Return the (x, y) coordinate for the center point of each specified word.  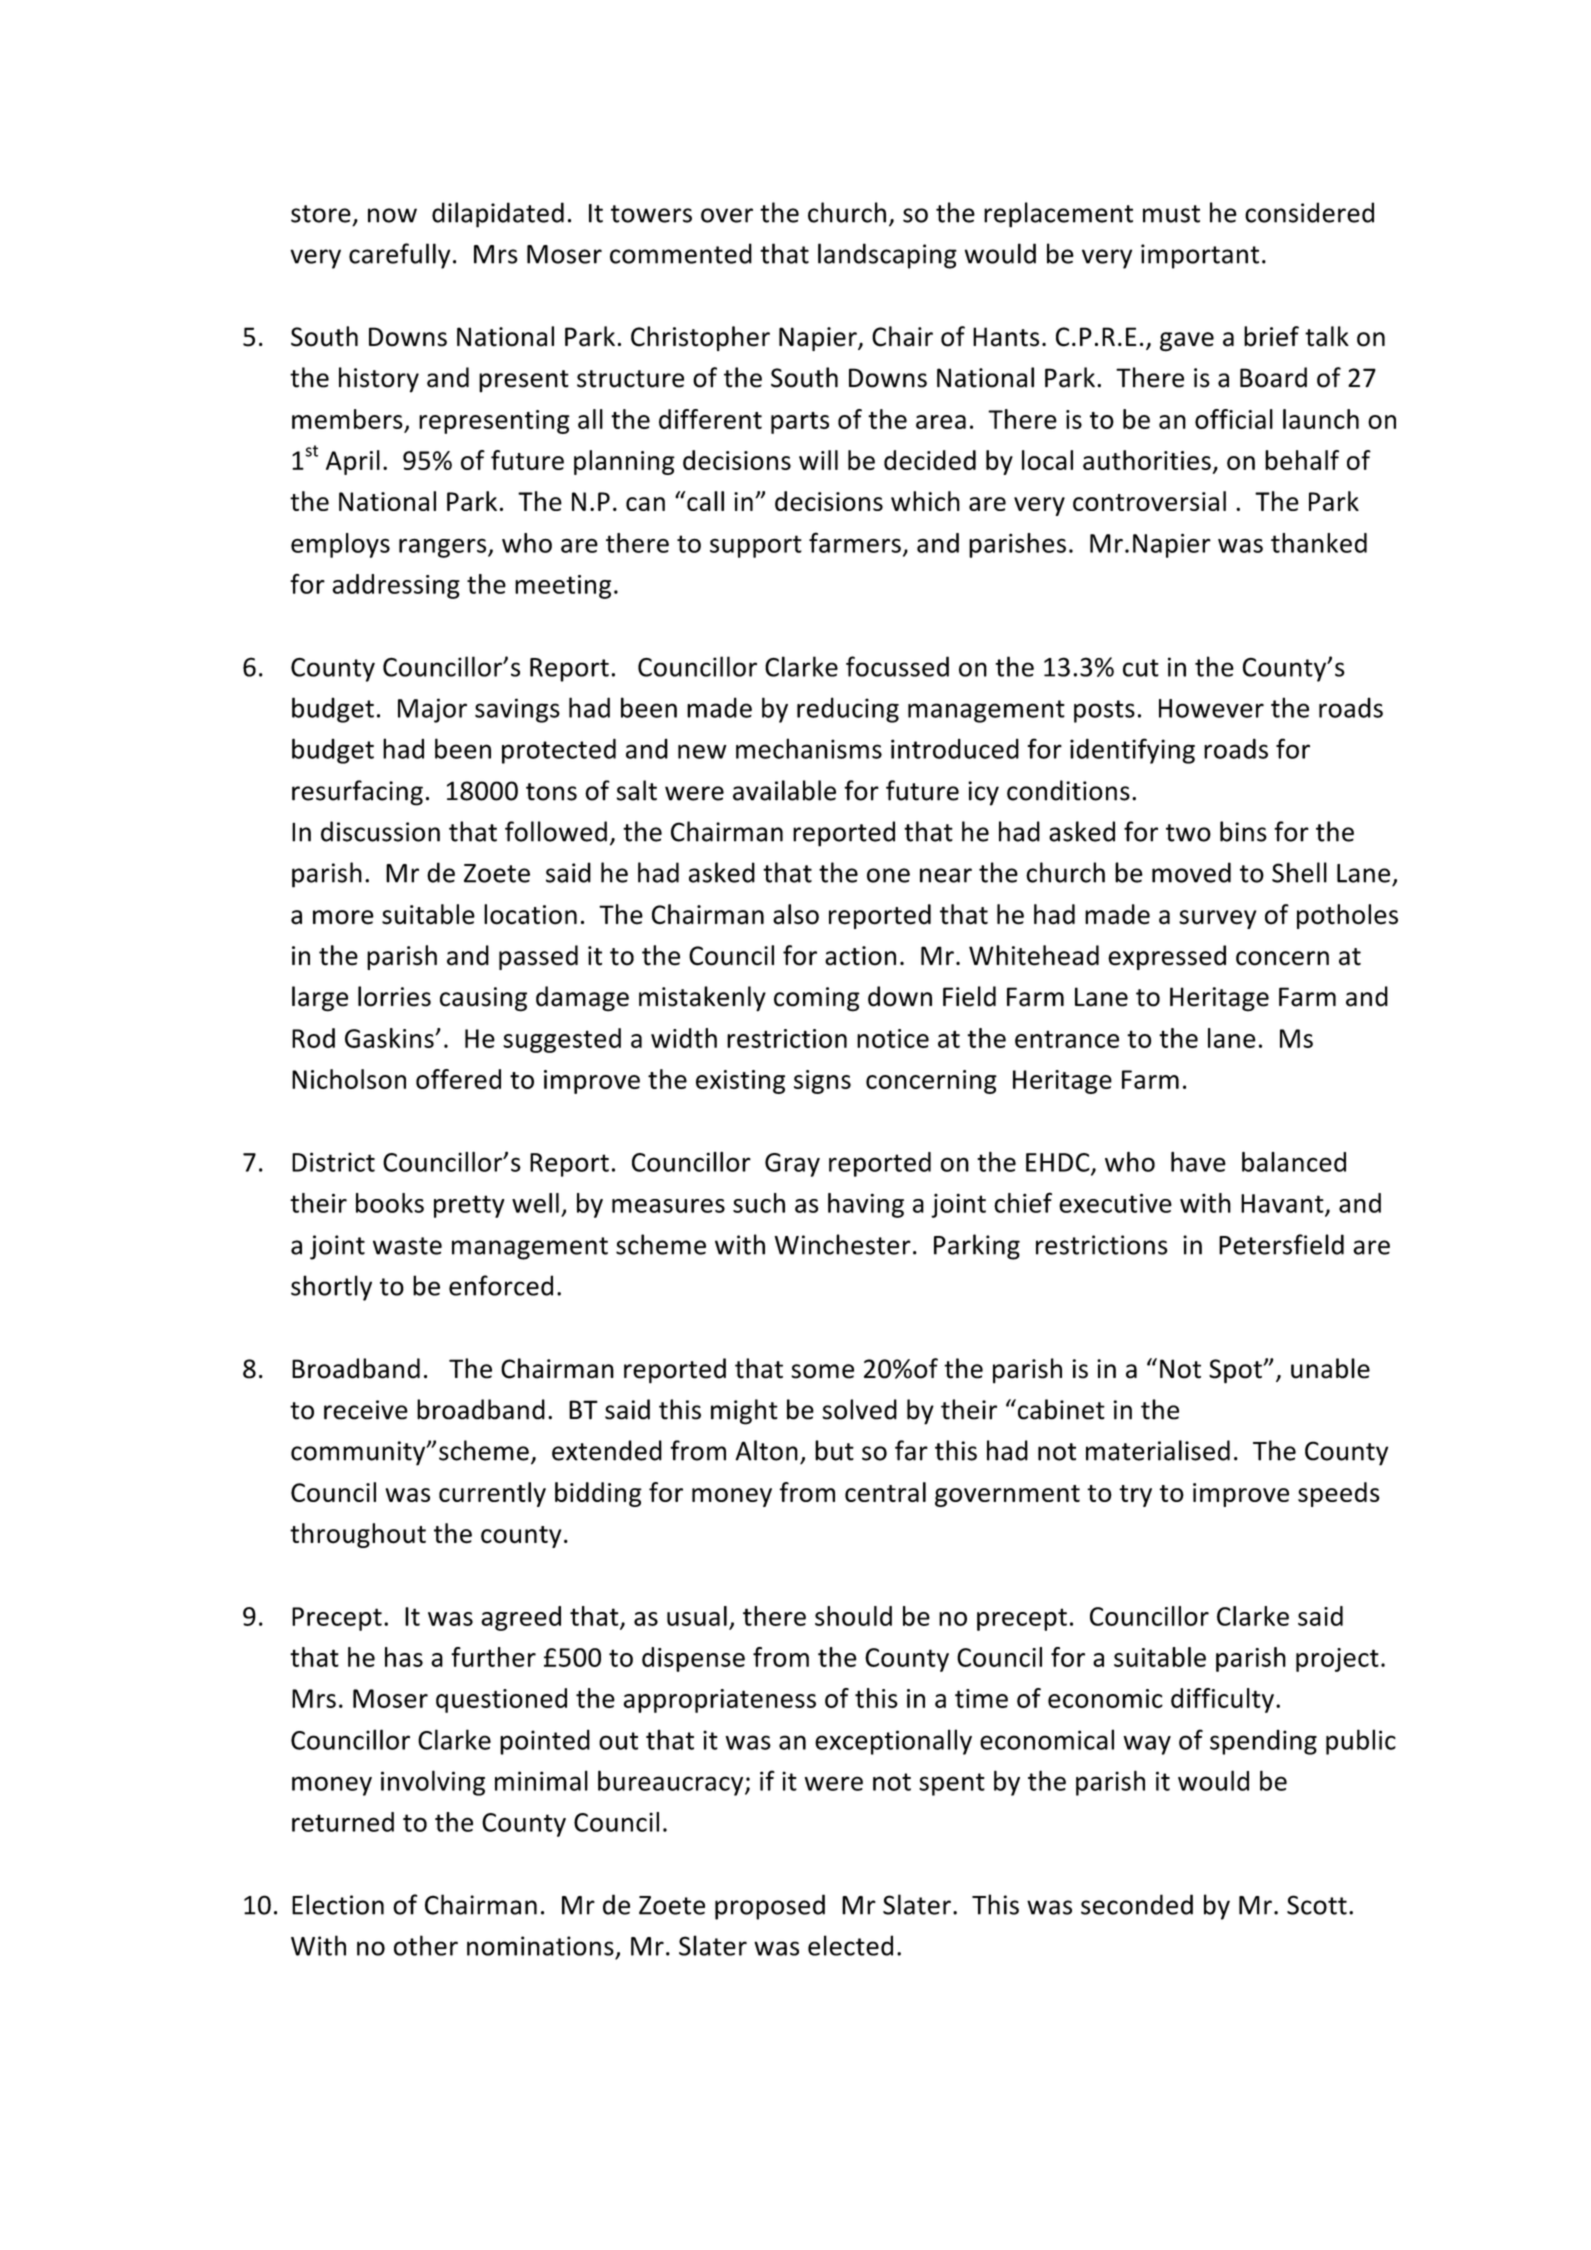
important (1200, 256)
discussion (380, 831)
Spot (1236, 1371)
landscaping (887, 256)
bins (1243, 831)
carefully (400, 256)
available (784, 790)
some (822, 1371)
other (426, 1945)
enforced (501, 1285)
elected (850, 1945)
